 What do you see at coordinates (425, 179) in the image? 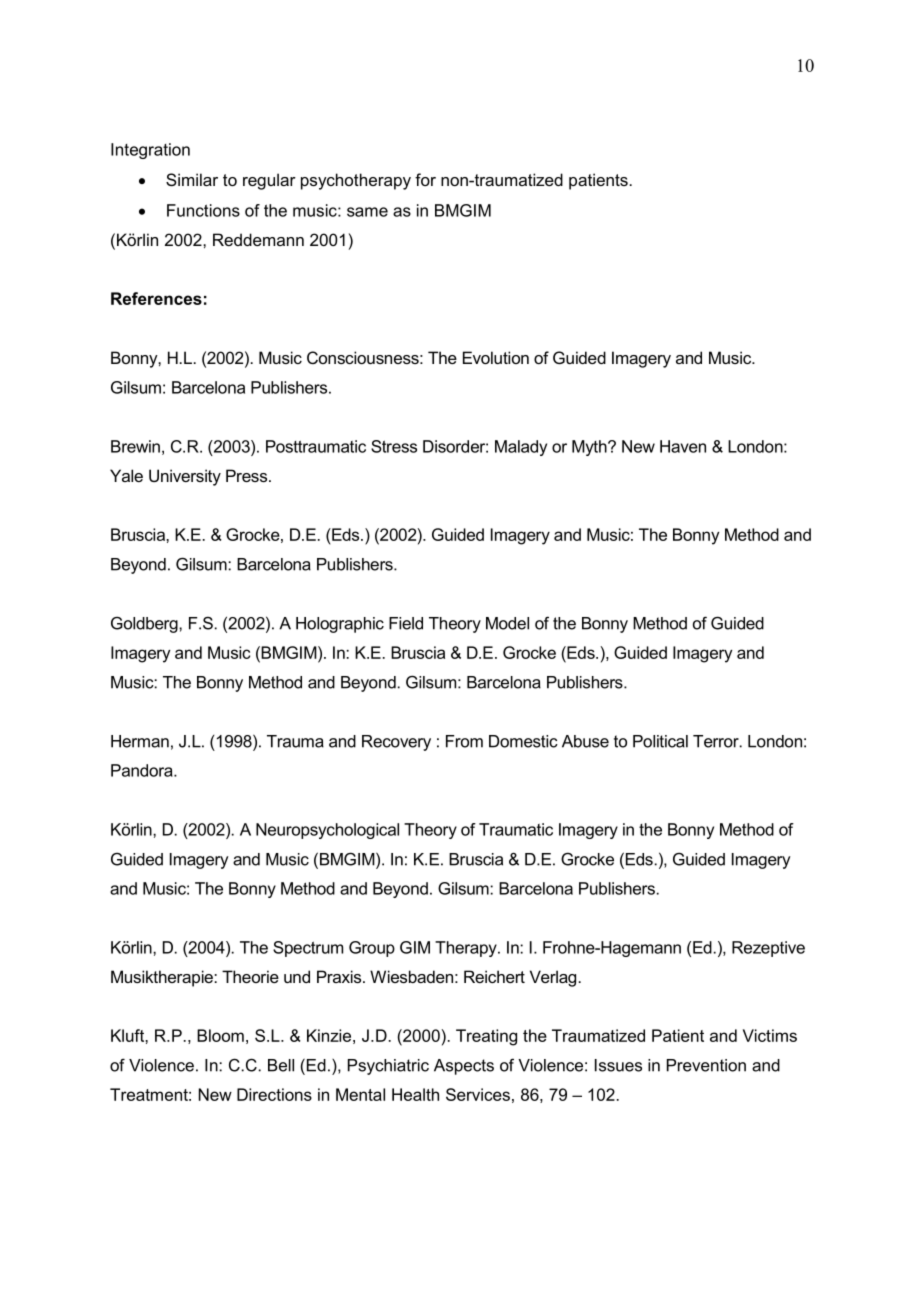
I see `for` at bounding box center [425, 179].
